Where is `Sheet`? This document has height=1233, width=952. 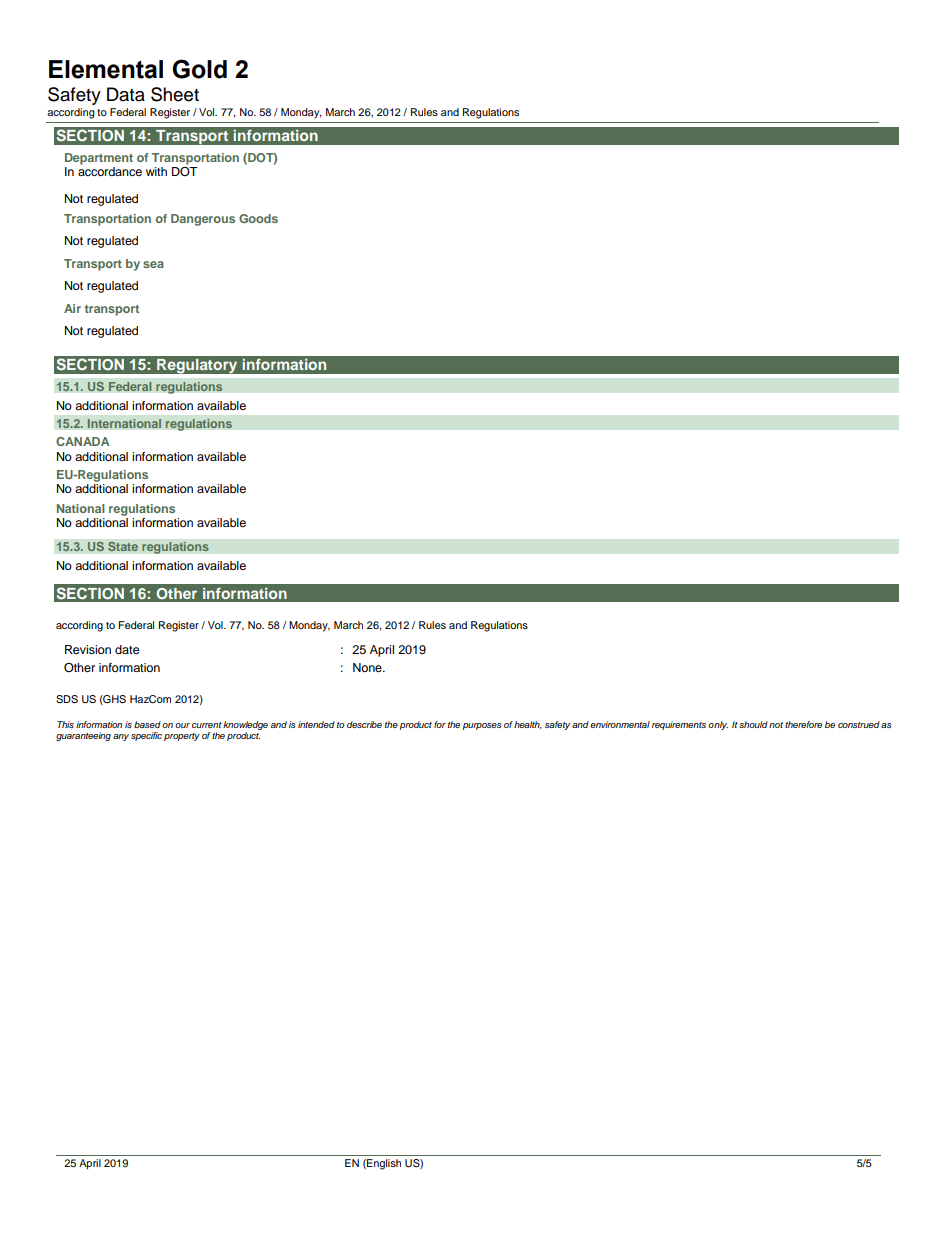
Sheet is located at coordinates (175, 94).
